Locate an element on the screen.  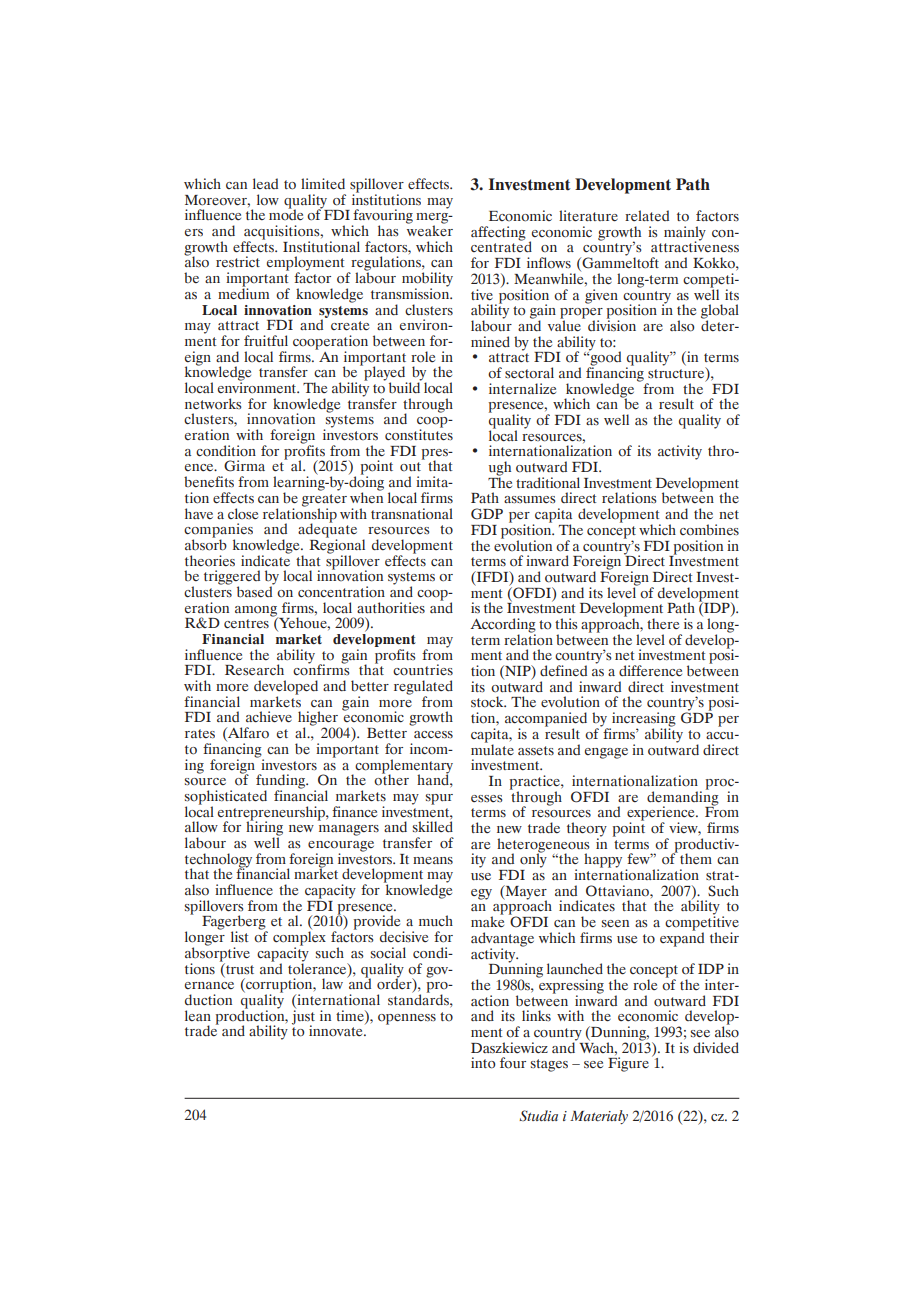
skilled is located at coordinates (433, 826).
